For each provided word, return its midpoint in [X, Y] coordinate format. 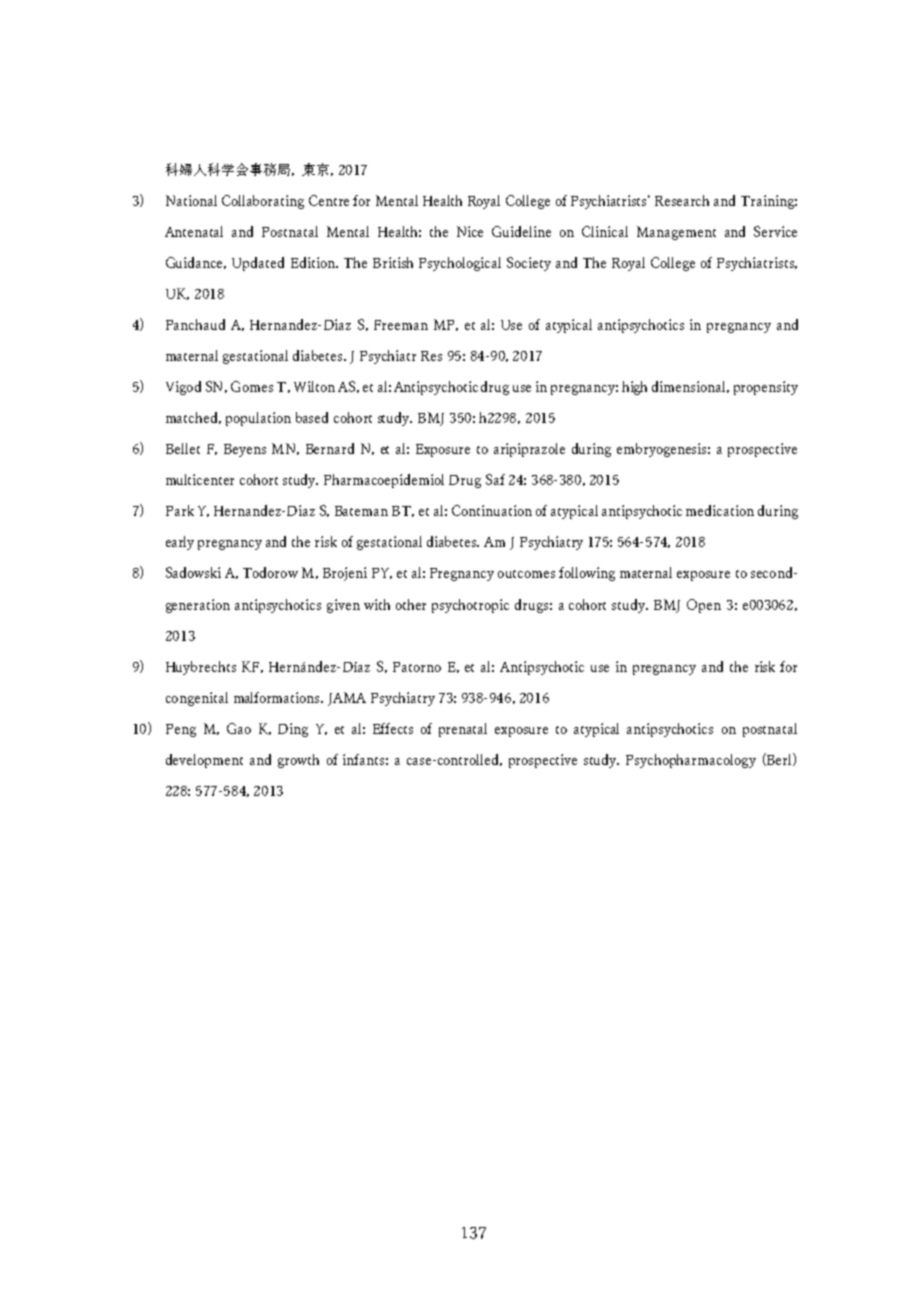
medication [720, 510]
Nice [470, 231]
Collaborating [263, 202]
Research [682, 200]
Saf [495, 479]
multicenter [200, 479]
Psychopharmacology [691, 761]
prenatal [463, 730]
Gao [239, 728]
